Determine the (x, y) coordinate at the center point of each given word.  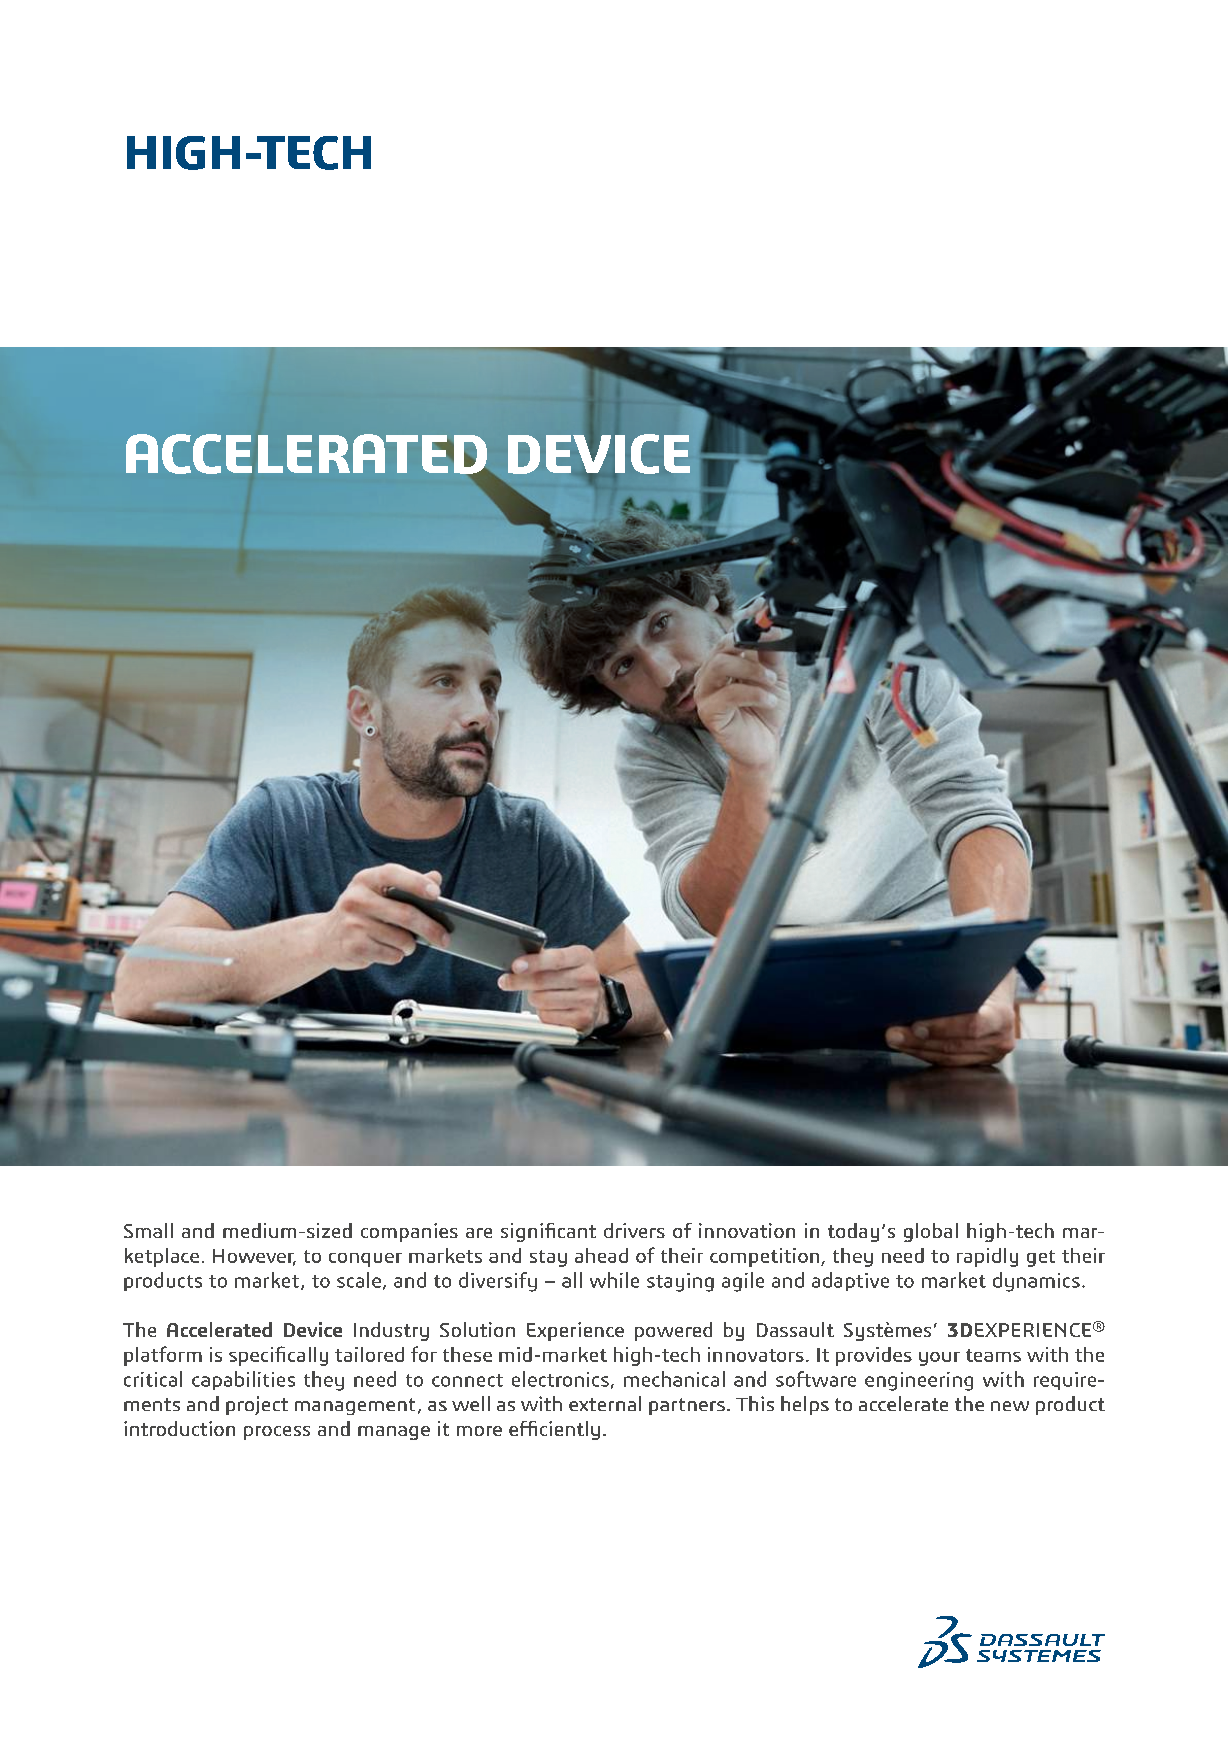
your (939, 1359)
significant (548, 1232)
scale (359, 1280)
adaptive (850, 1281)
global (931, 1232)
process (277, 1433)
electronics (560, 1379)
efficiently (554, 1430)
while (614, 1280)
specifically (278, 1356)
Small (148, 1230)
